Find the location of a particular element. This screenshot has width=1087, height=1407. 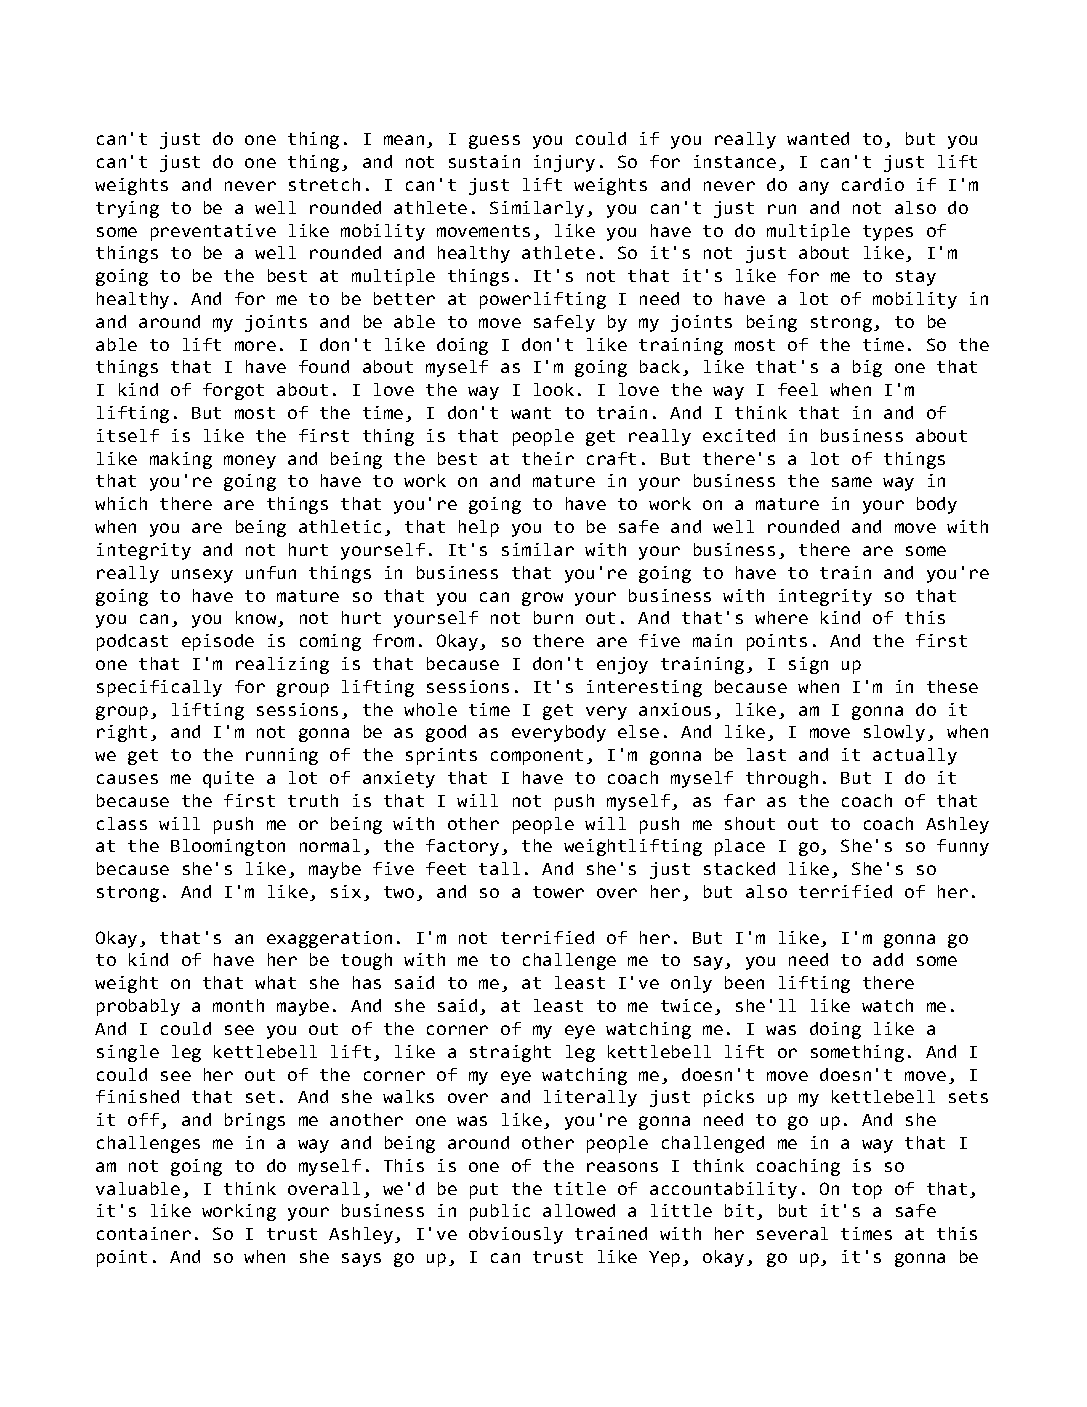

quite is located at coordinates (228, 779).
